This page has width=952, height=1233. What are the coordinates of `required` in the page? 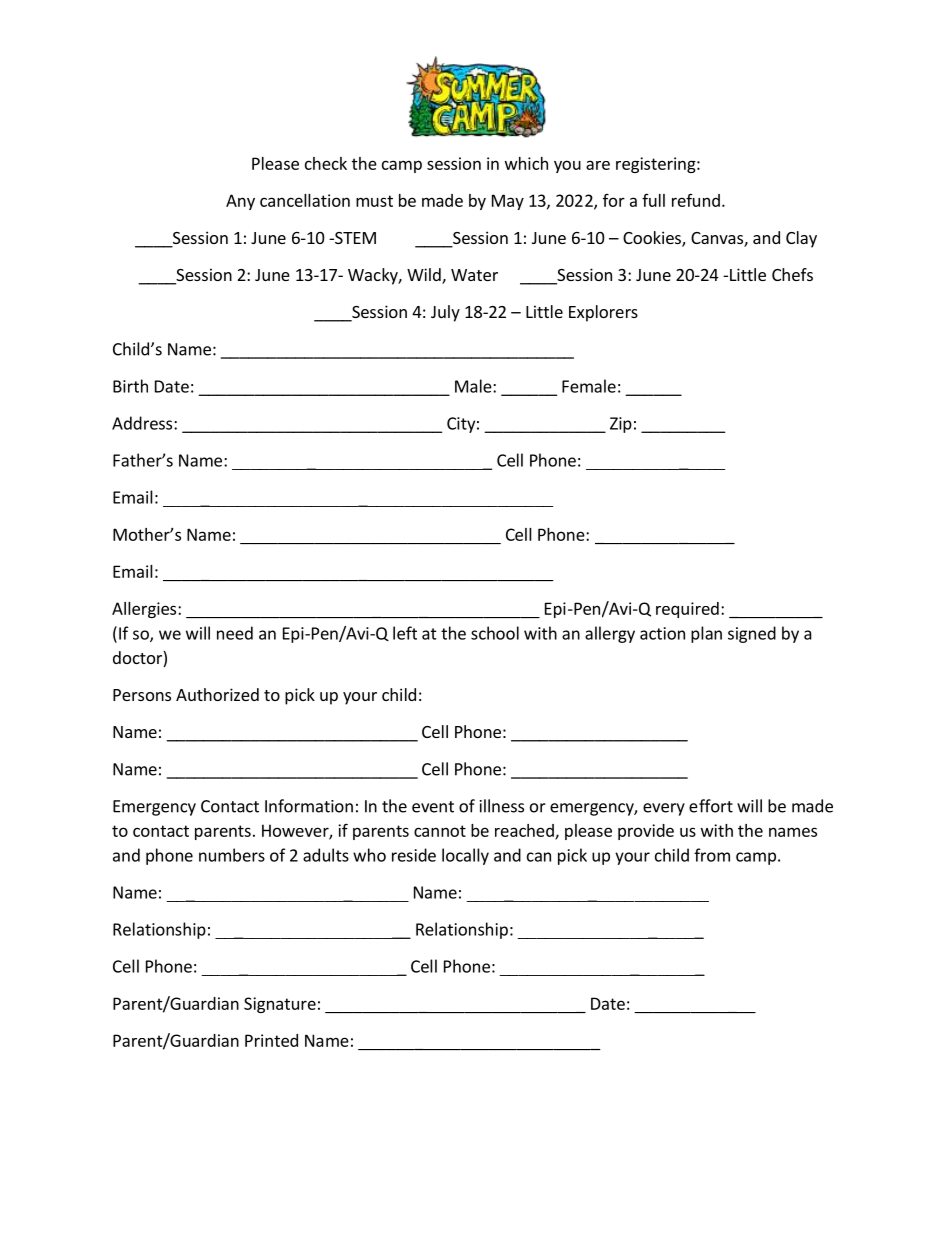 It's located at (687, 610).
